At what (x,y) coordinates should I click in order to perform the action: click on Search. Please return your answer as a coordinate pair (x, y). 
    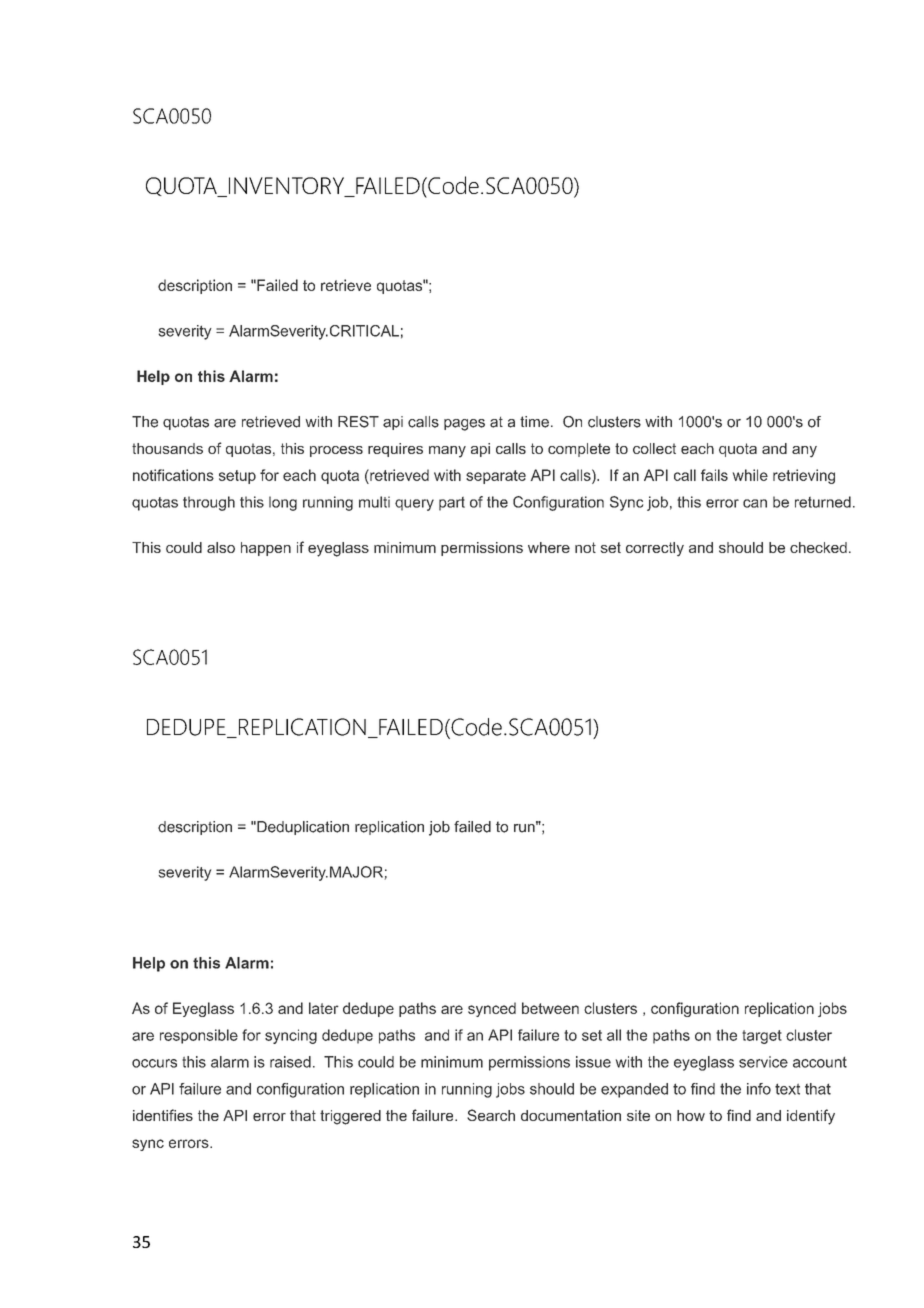
    Looking at the image, I should click on (491, 1115).
